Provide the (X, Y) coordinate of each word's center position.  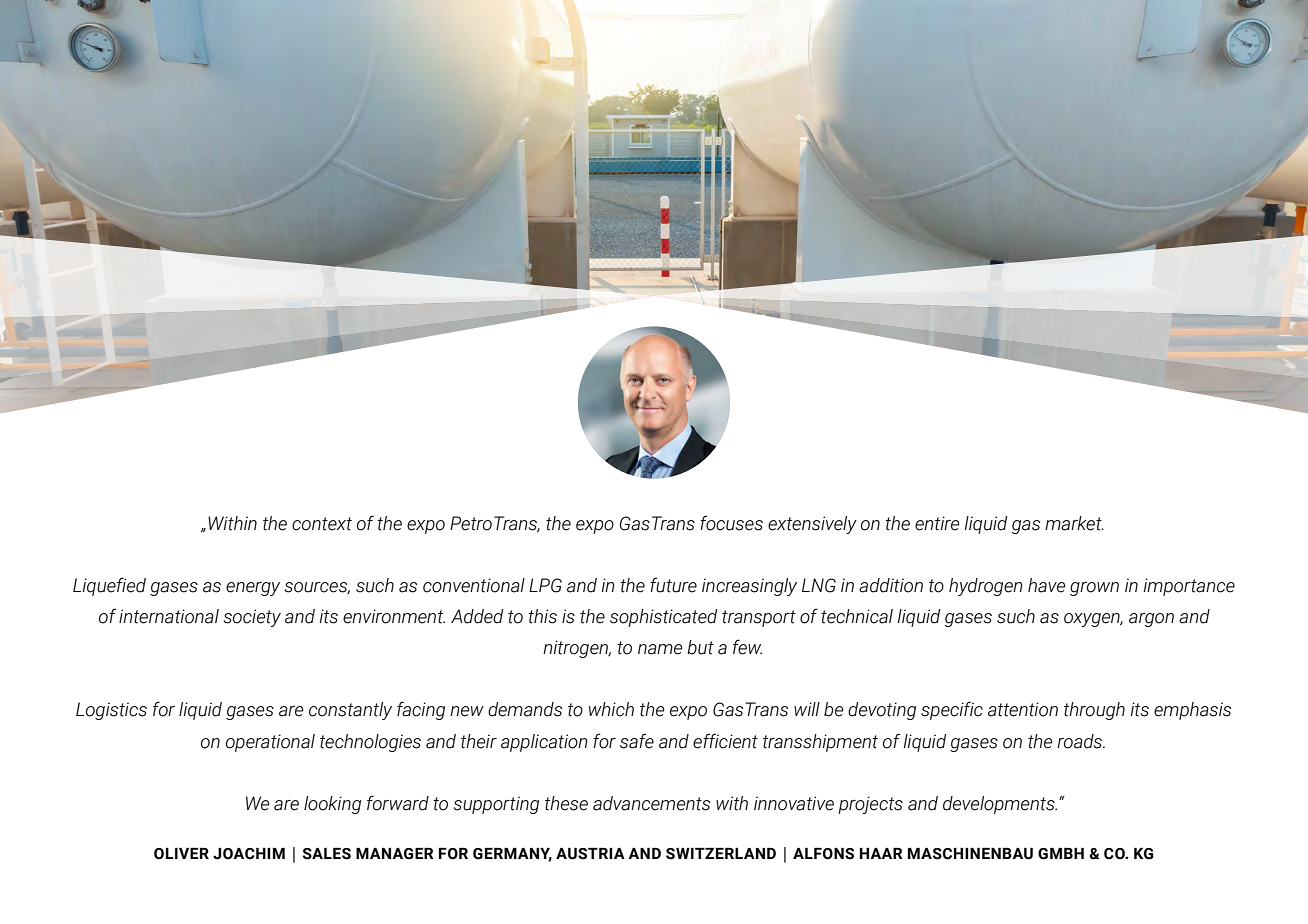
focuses (731, 523)
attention (1023, 709)
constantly (350, 711)
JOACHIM (249, 854)
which (611, 709)
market (1074, 523)
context (322, 524)
